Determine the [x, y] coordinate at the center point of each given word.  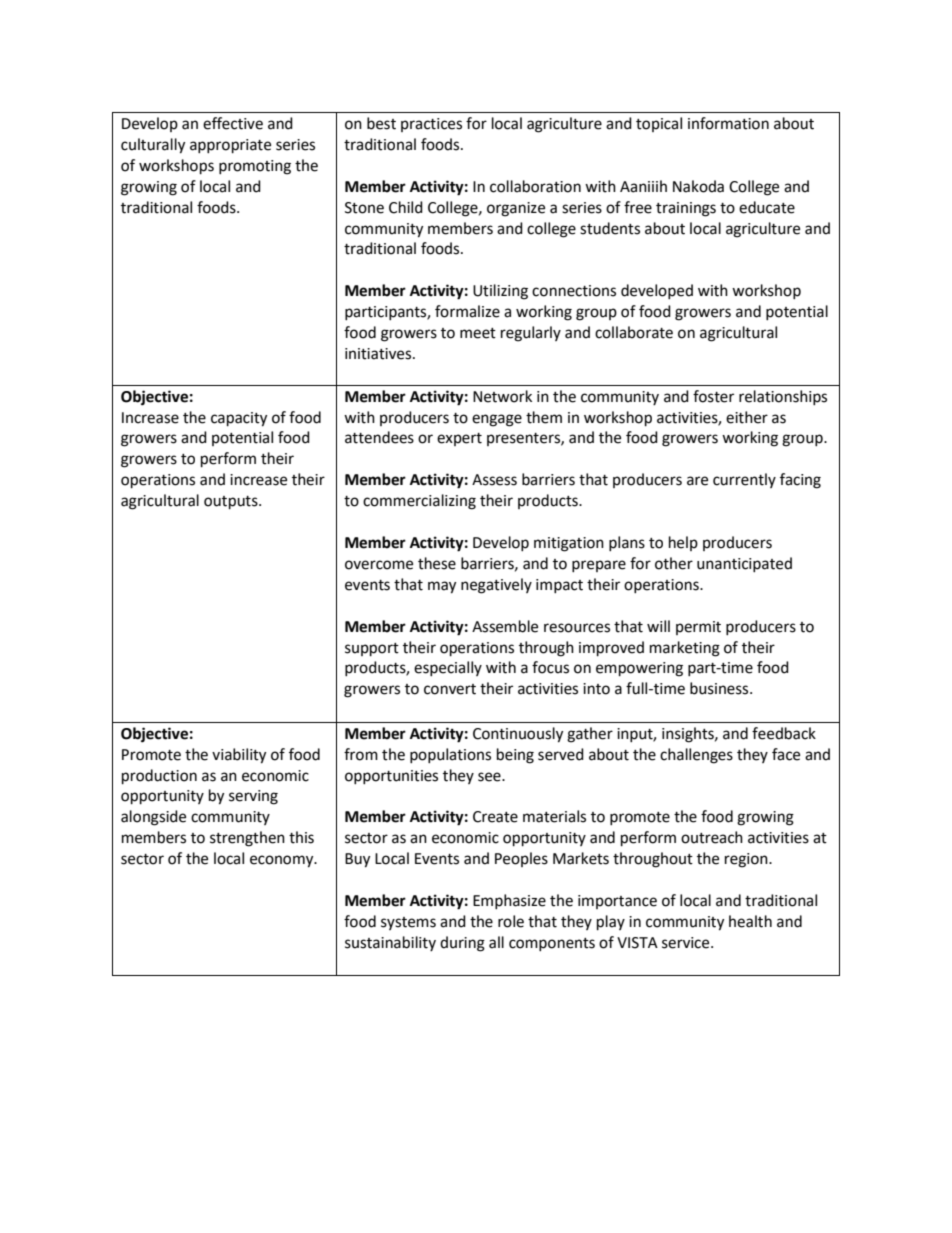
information [728, 123]
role [511, 921]
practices [431, 125]
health [750, 921]
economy [283, 861]
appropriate [230, 146]
